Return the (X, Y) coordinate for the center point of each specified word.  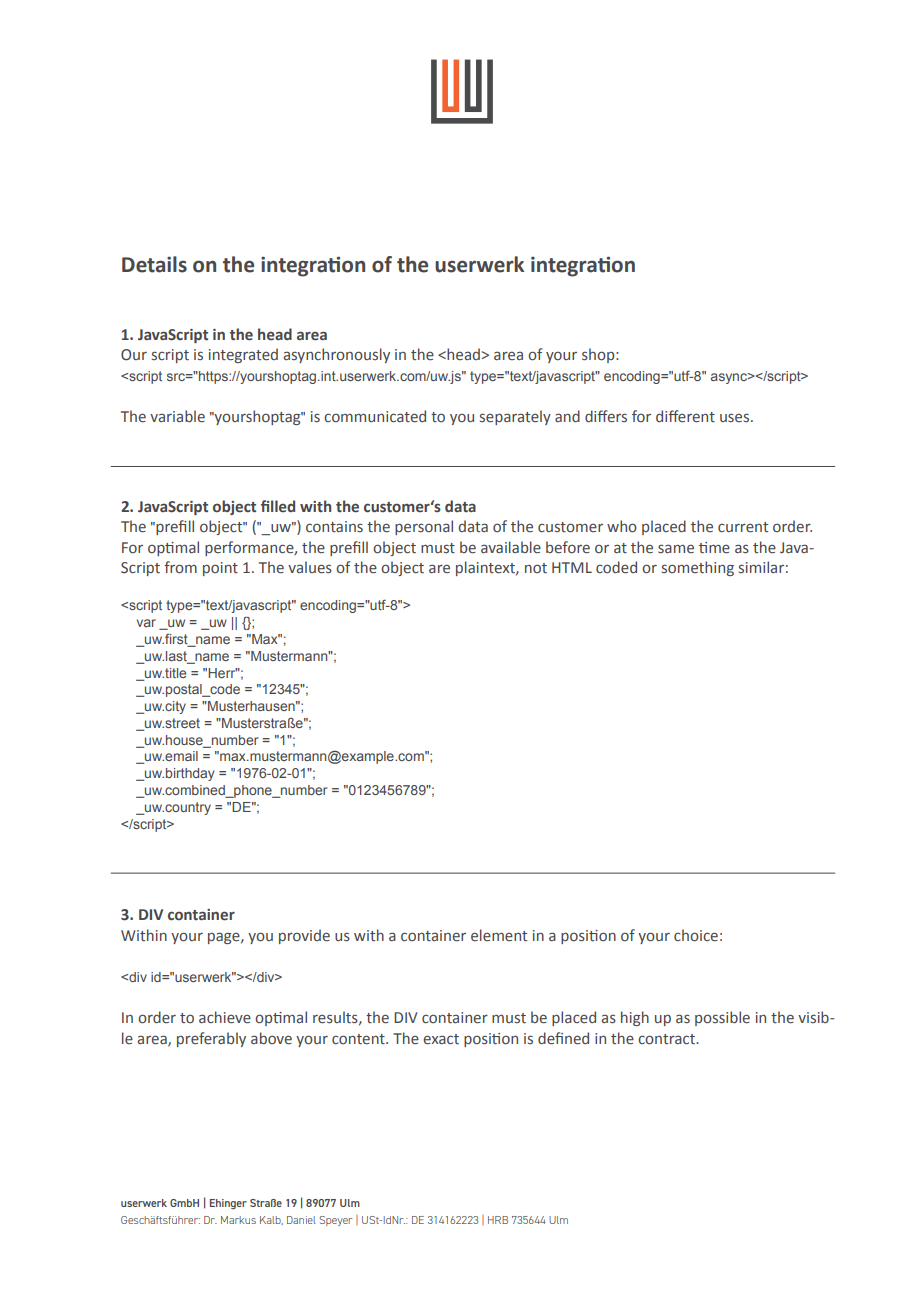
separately (515, 417)
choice (696, 935)
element (499, 935)
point (220, 569)
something (698, 568)
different (685, 416)
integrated (243, 355)
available (511, 547)
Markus (238, 1220)
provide (304, 936)
